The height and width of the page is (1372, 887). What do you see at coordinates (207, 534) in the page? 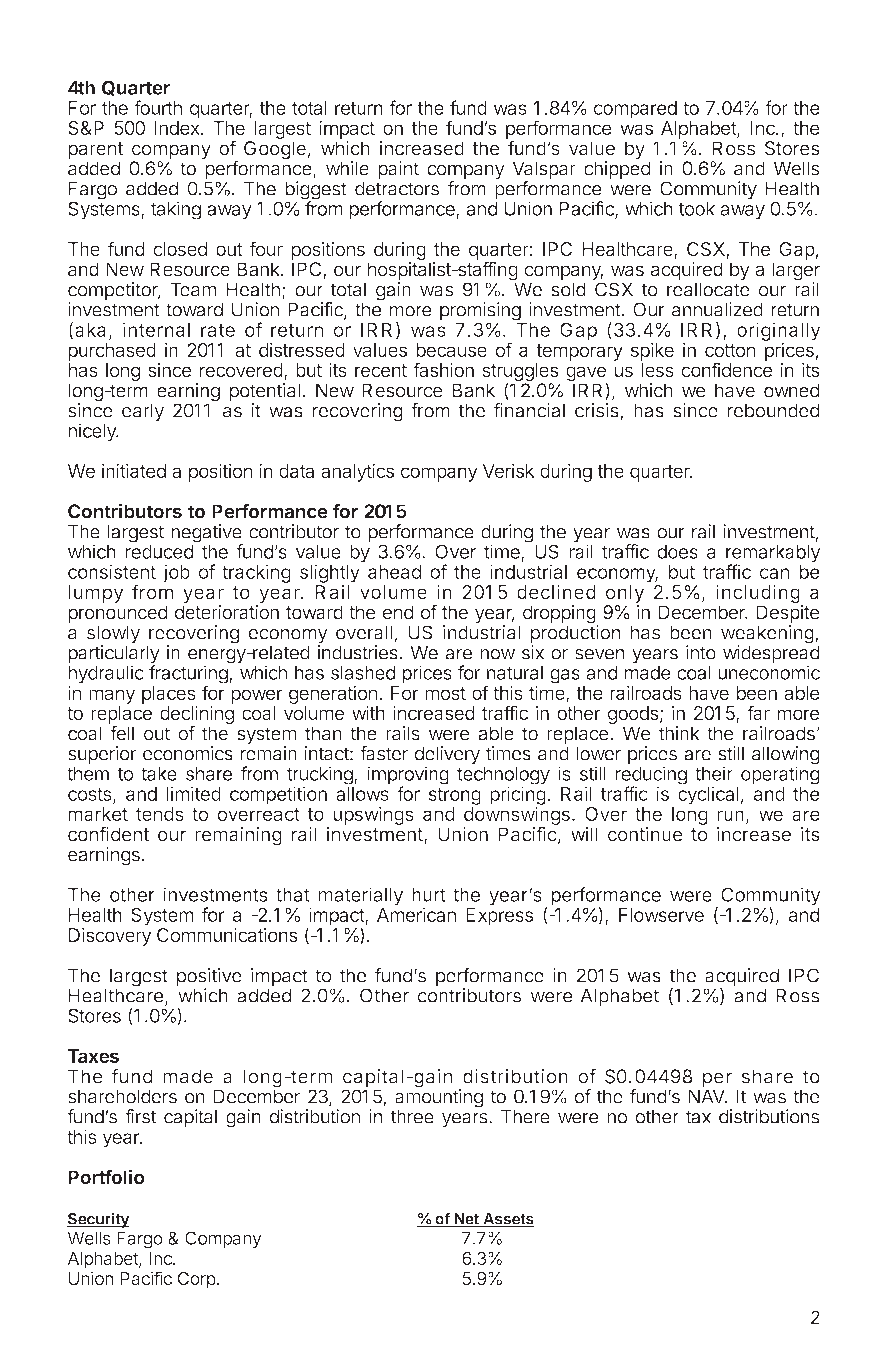
I see `negative` at bounding box center [207, 534].
